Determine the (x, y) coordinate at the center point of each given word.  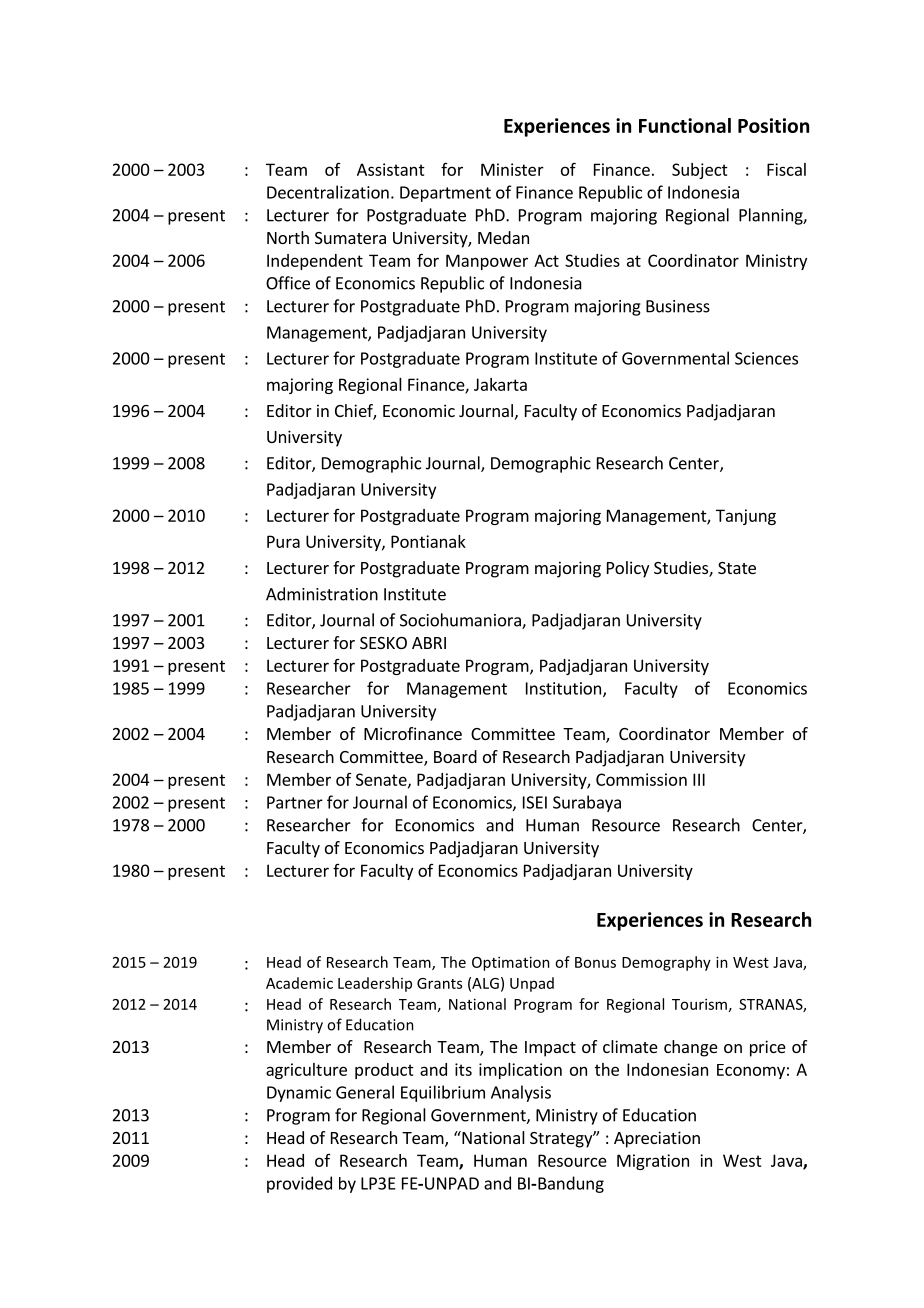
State (737, 568)
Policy (628, 569)
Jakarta (500, 384)
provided (299, 1184)
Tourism (699, 1004)
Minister (512, 169)
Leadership (375, 984)
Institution (565, 689)
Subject (700, 171)
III (699, 779)
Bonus (595, 962)
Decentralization (328, 192)
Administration (322, 594)
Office (288, 283)
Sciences (766, 358)
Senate (382, 780)
